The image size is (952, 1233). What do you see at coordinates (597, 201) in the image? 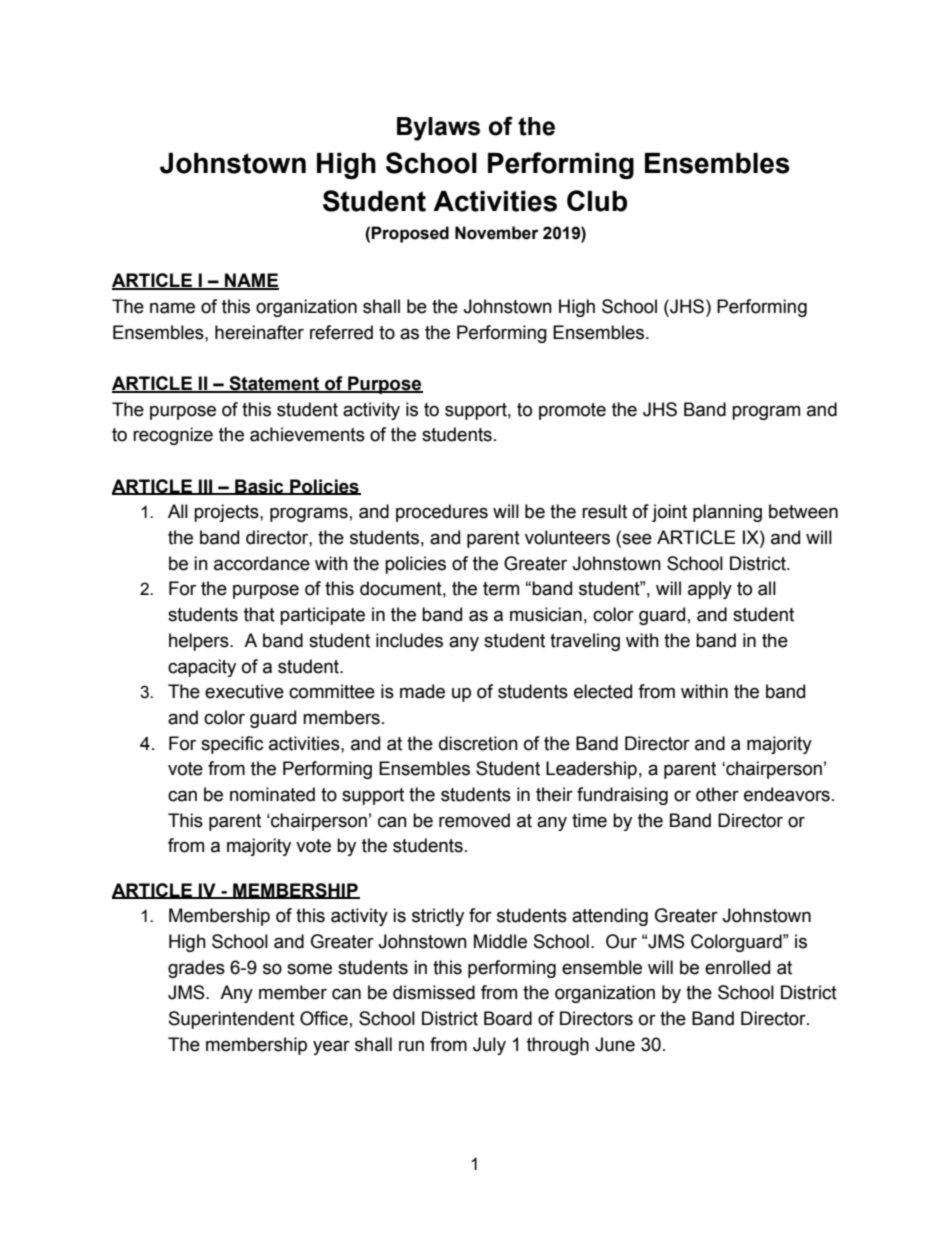
I see `Club` at bounding box center [597, 201].
